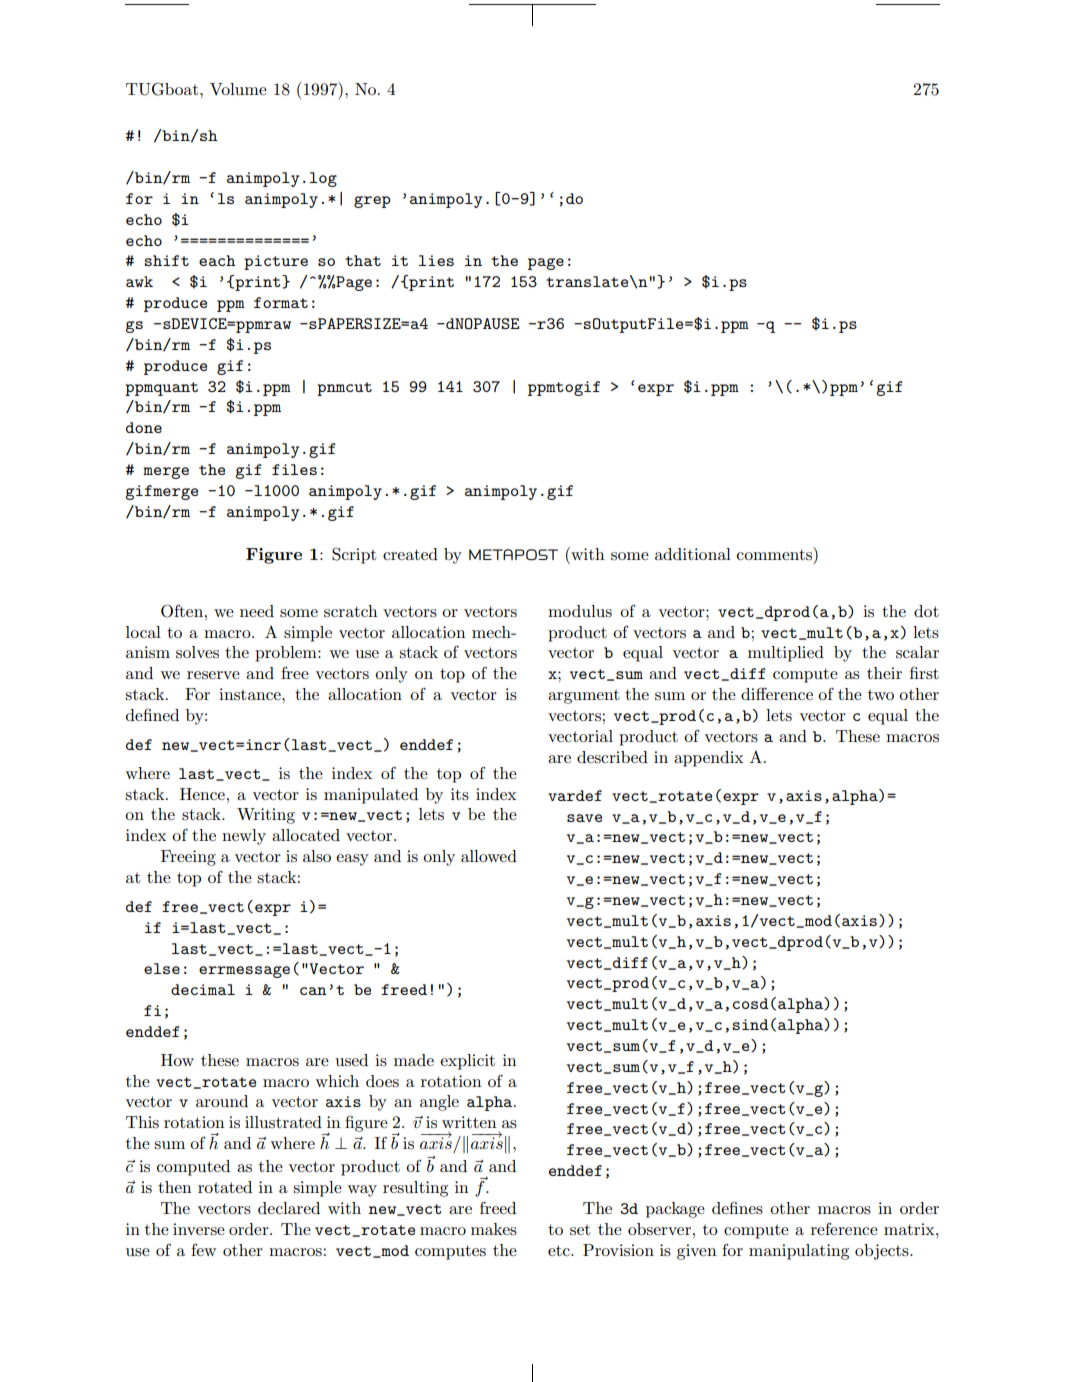  What do you see at coordinates (244, 837) in the image?
I see `newly` at bounding box center [244, 837].
